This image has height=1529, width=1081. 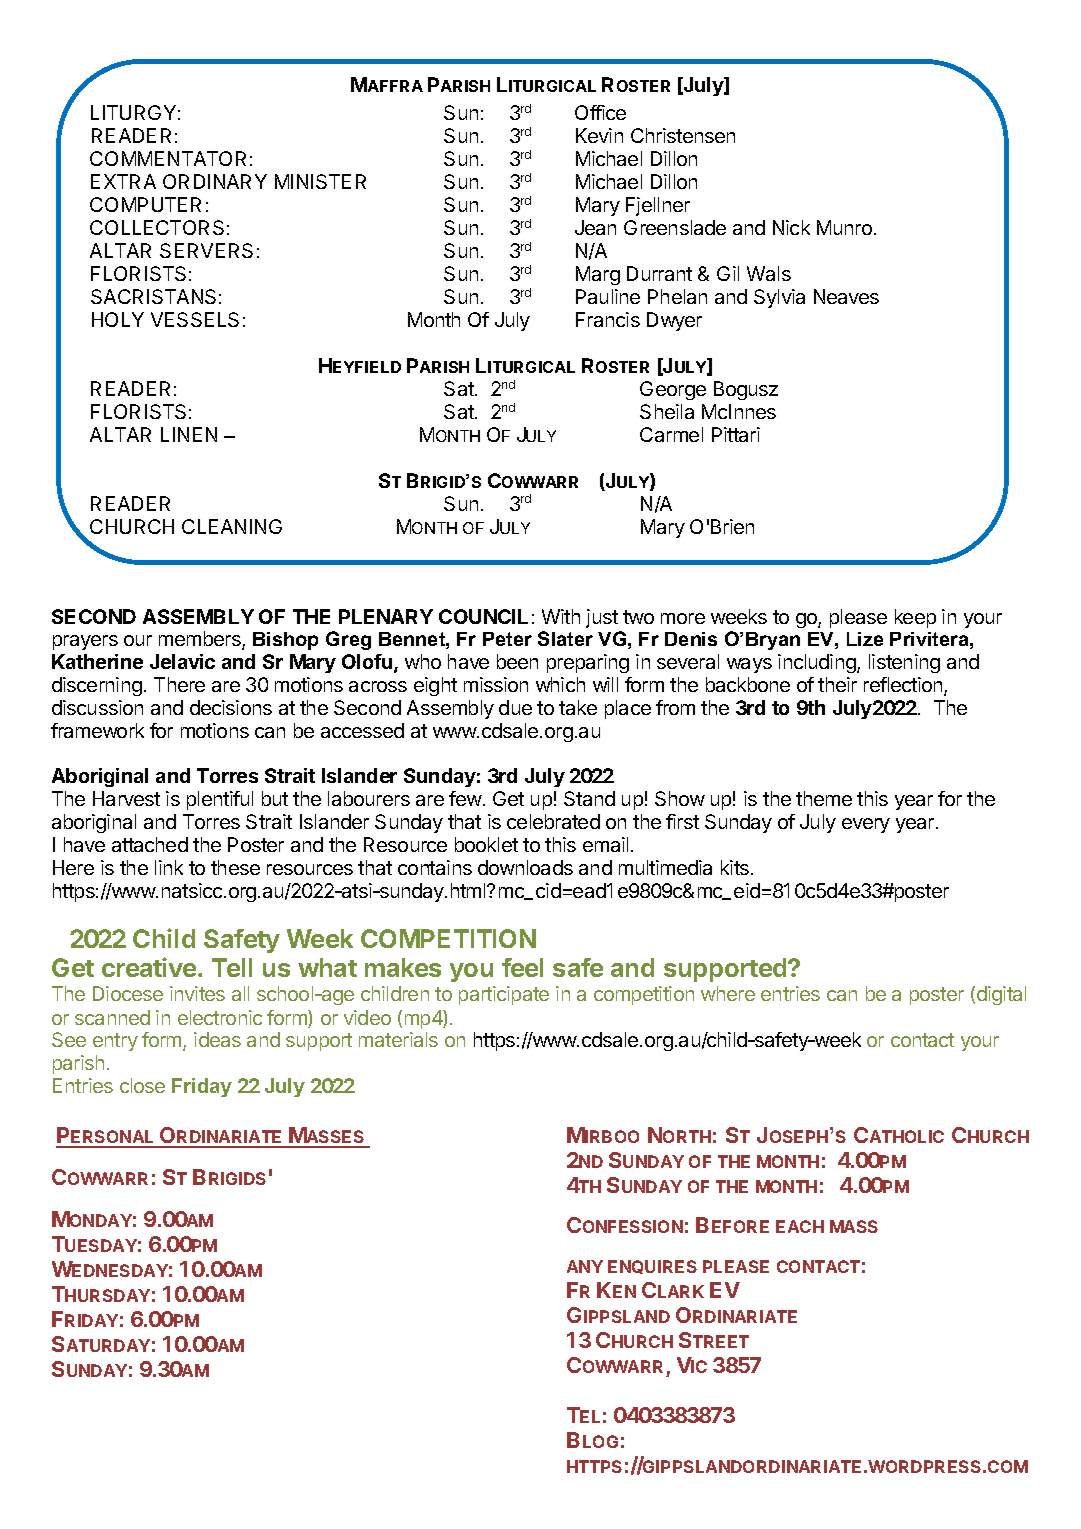 I want to click on decisions, so click(x=231, y=707).
